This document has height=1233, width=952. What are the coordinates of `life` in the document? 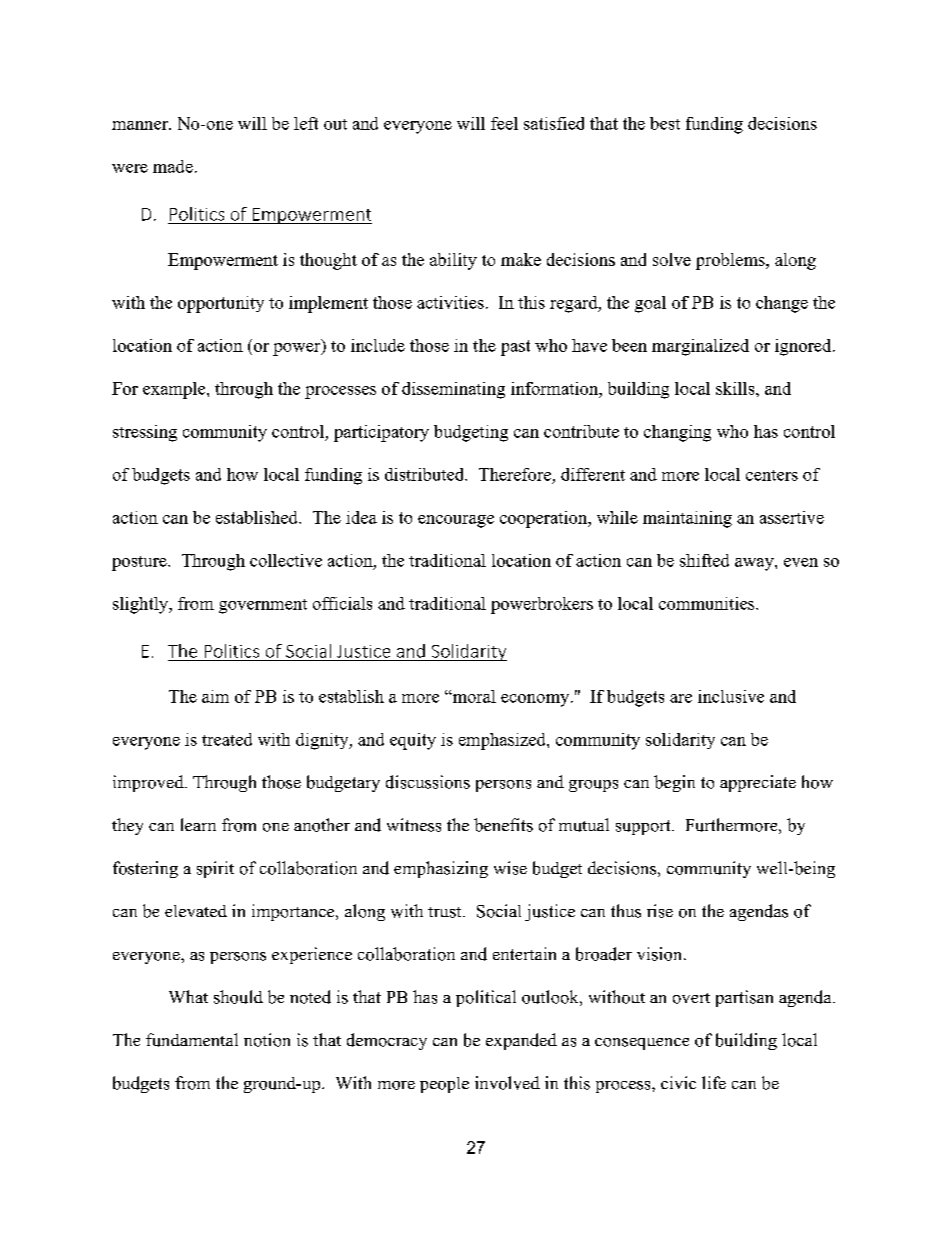 It's located at (714, 1082).
